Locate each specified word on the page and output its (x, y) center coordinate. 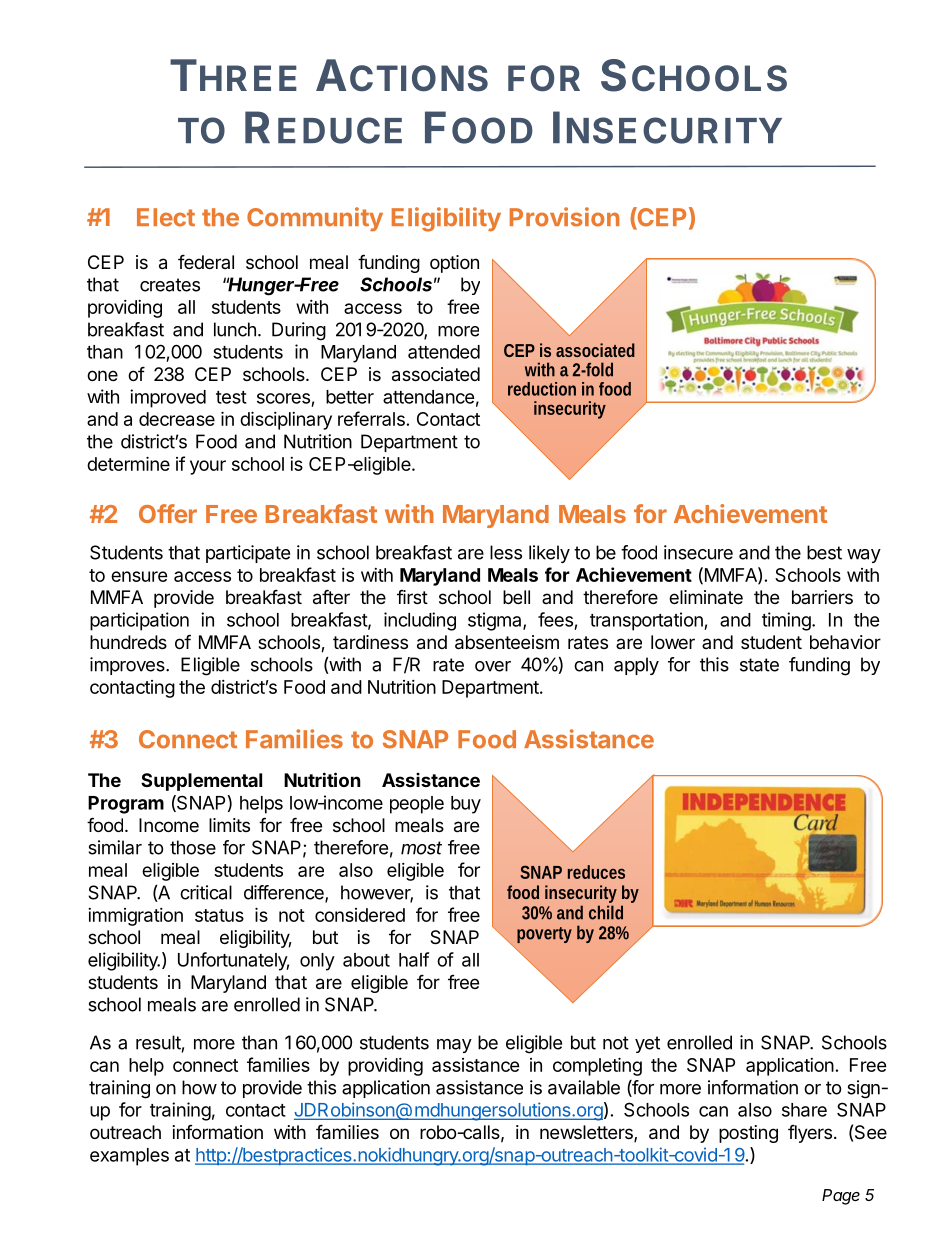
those (193, 847)
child (606, 912)
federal (206, 261)
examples (129, 1157)
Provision (564, 217)
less (506, 552)
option (454, 264)
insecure (698, 552)
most (421, 848)
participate (248, 554)
